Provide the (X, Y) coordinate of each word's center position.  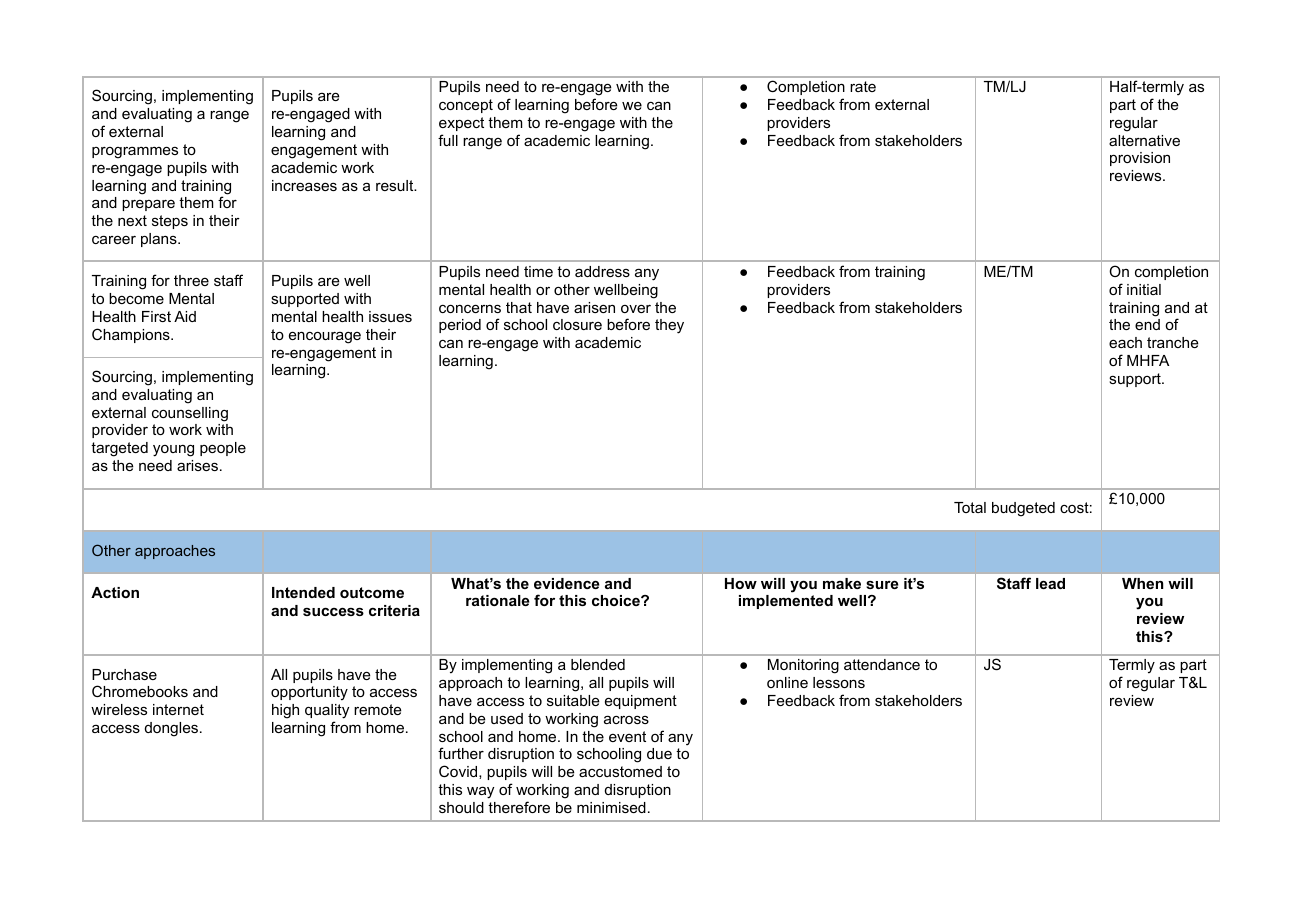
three (191, 280)
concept (466, 106)
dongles (173, 729)
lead (1050, 583)
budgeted (1023, 509)
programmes (135, 152)
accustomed (620, 771)
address (602, 271)
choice (617, 600)
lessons (839, 682)
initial (1144, 289)
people (223, 449)
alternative (1144, 140)
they (669, 326)
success (333, 611)
